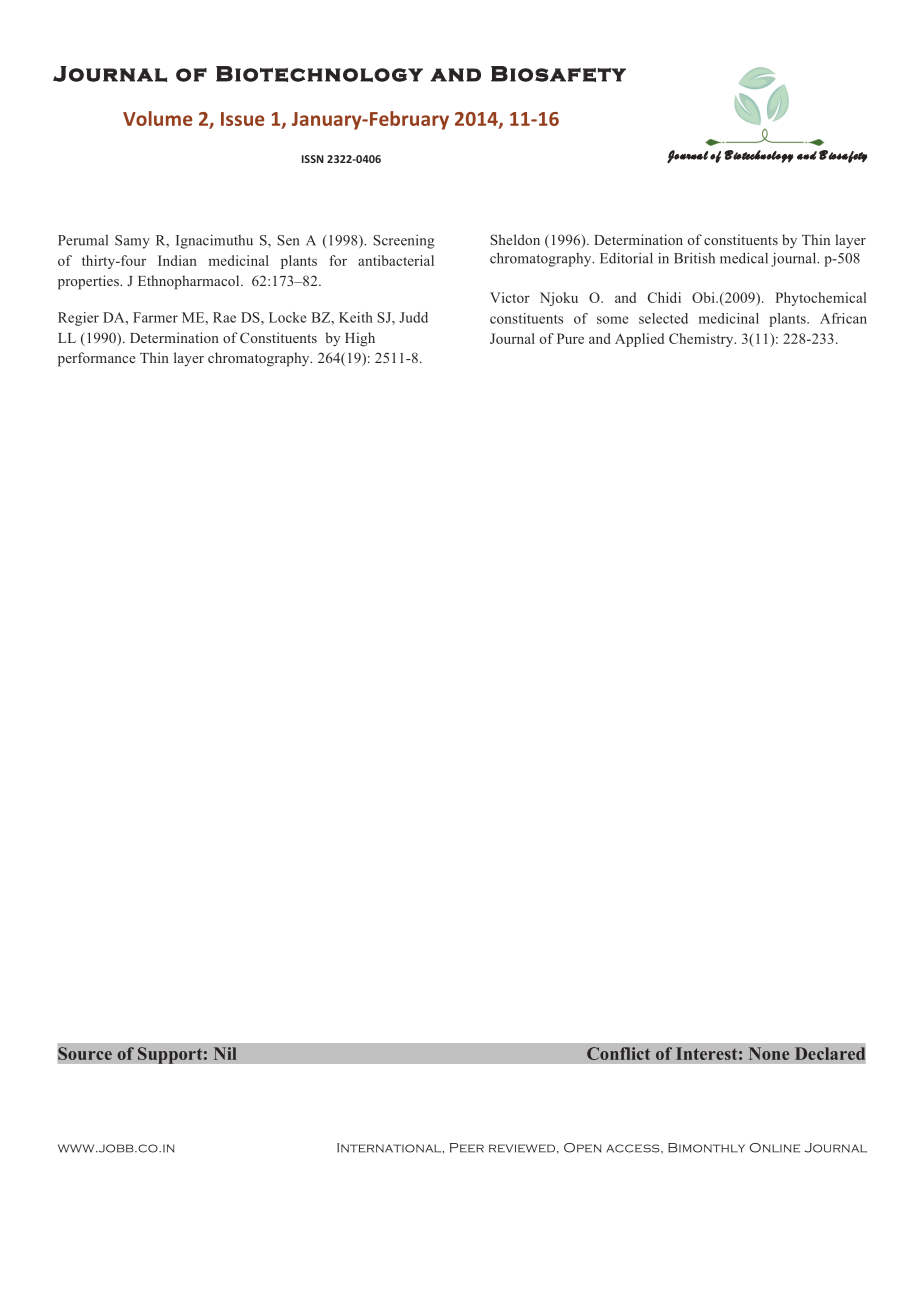 The width and height of the document is (924, 1308). I want to click on medical, so click(744, 258).
